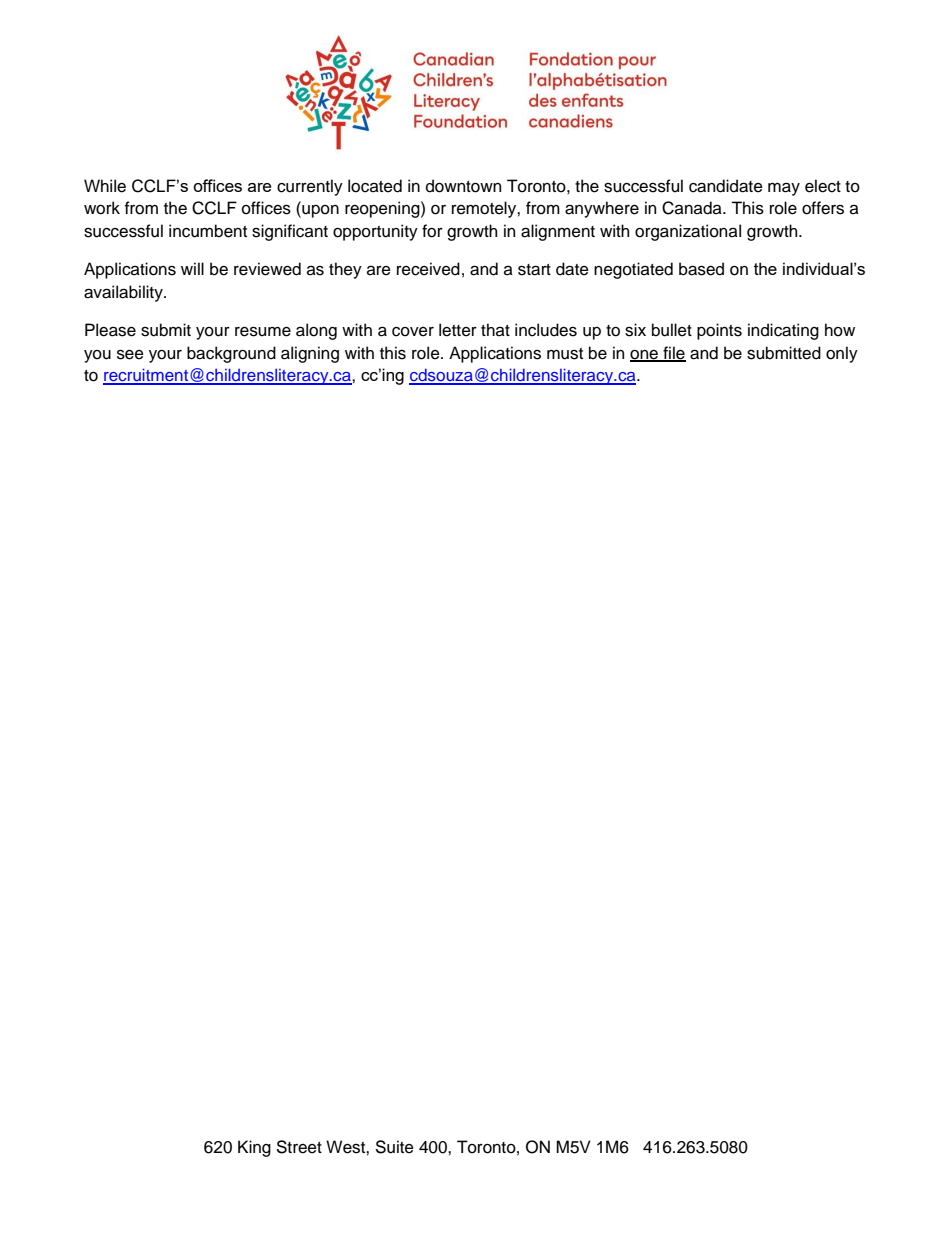 The image size is (952, 1233). Describe the element at coordinates (208, 231) in the document. I see `incumbent` at that location.
